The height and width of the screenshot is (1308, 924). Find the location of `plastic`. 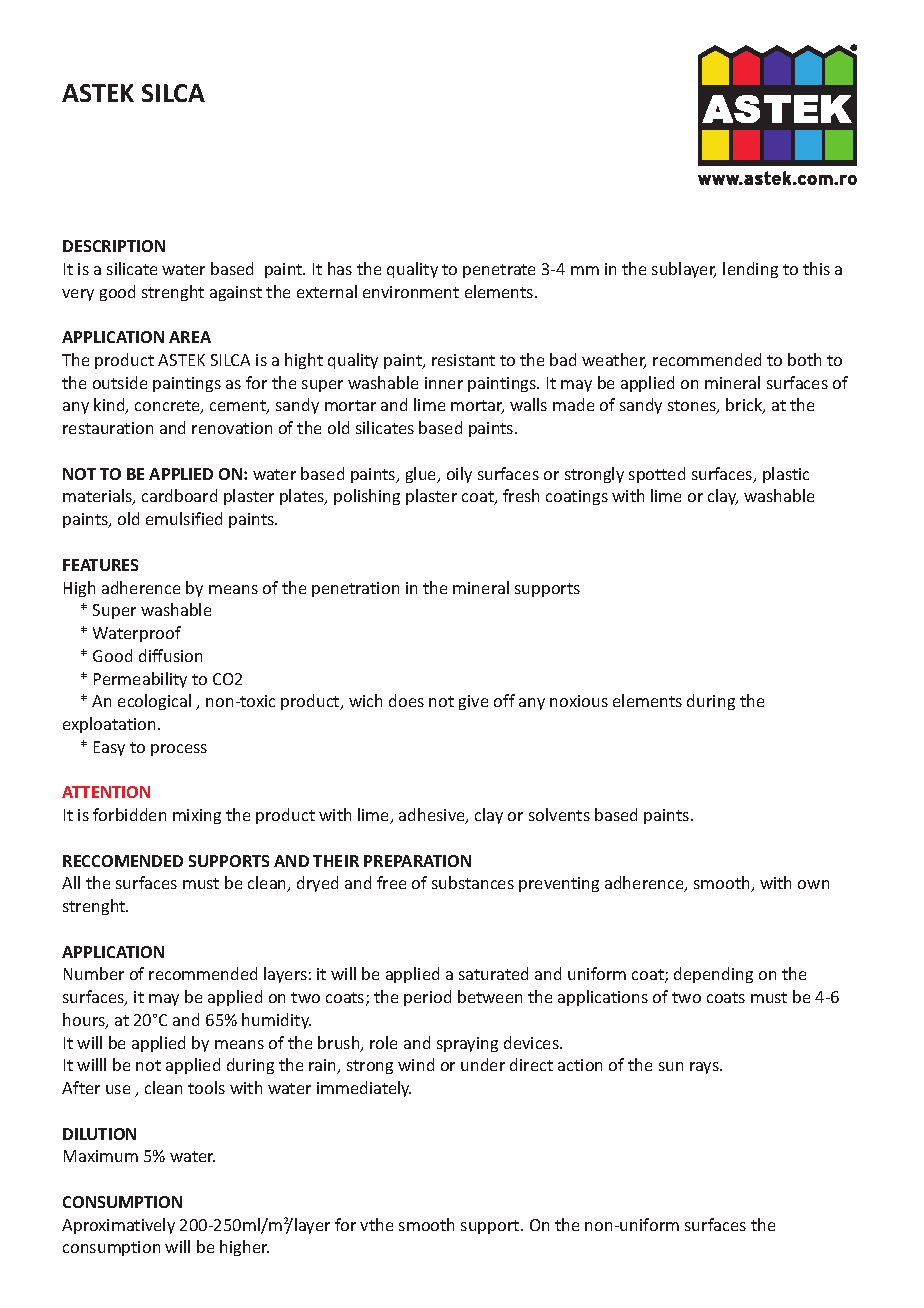

plastic is located at coordinates (786, 475).
